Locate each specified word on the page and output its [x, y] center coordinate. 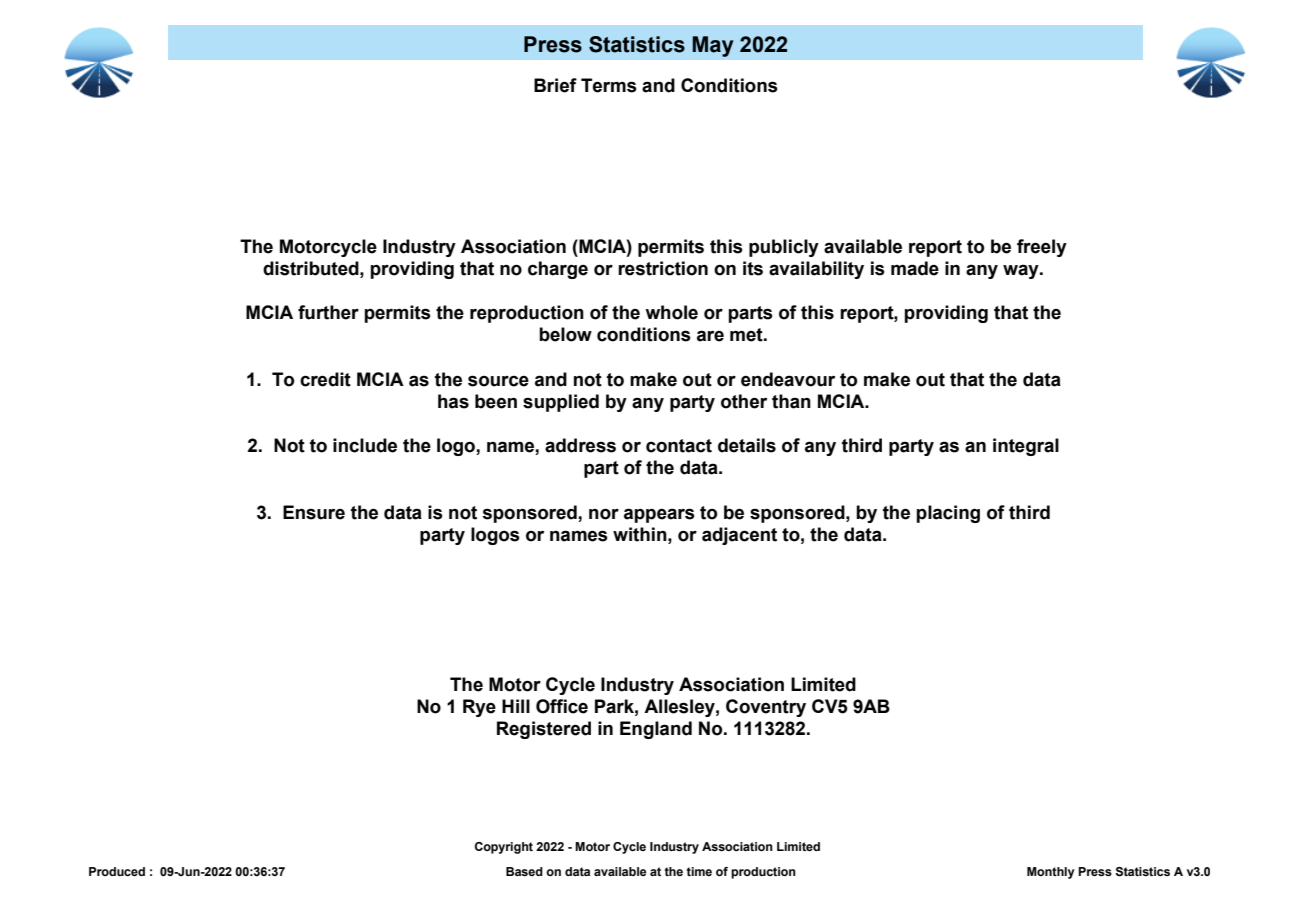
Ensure [314, 512]
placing [948, 514]
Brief [555, 85]
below [565, 334]
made [915, 268]
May [713, 46]
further [328, 312]
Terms [609, 85]
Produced [117, 871]
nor [604, 514]
